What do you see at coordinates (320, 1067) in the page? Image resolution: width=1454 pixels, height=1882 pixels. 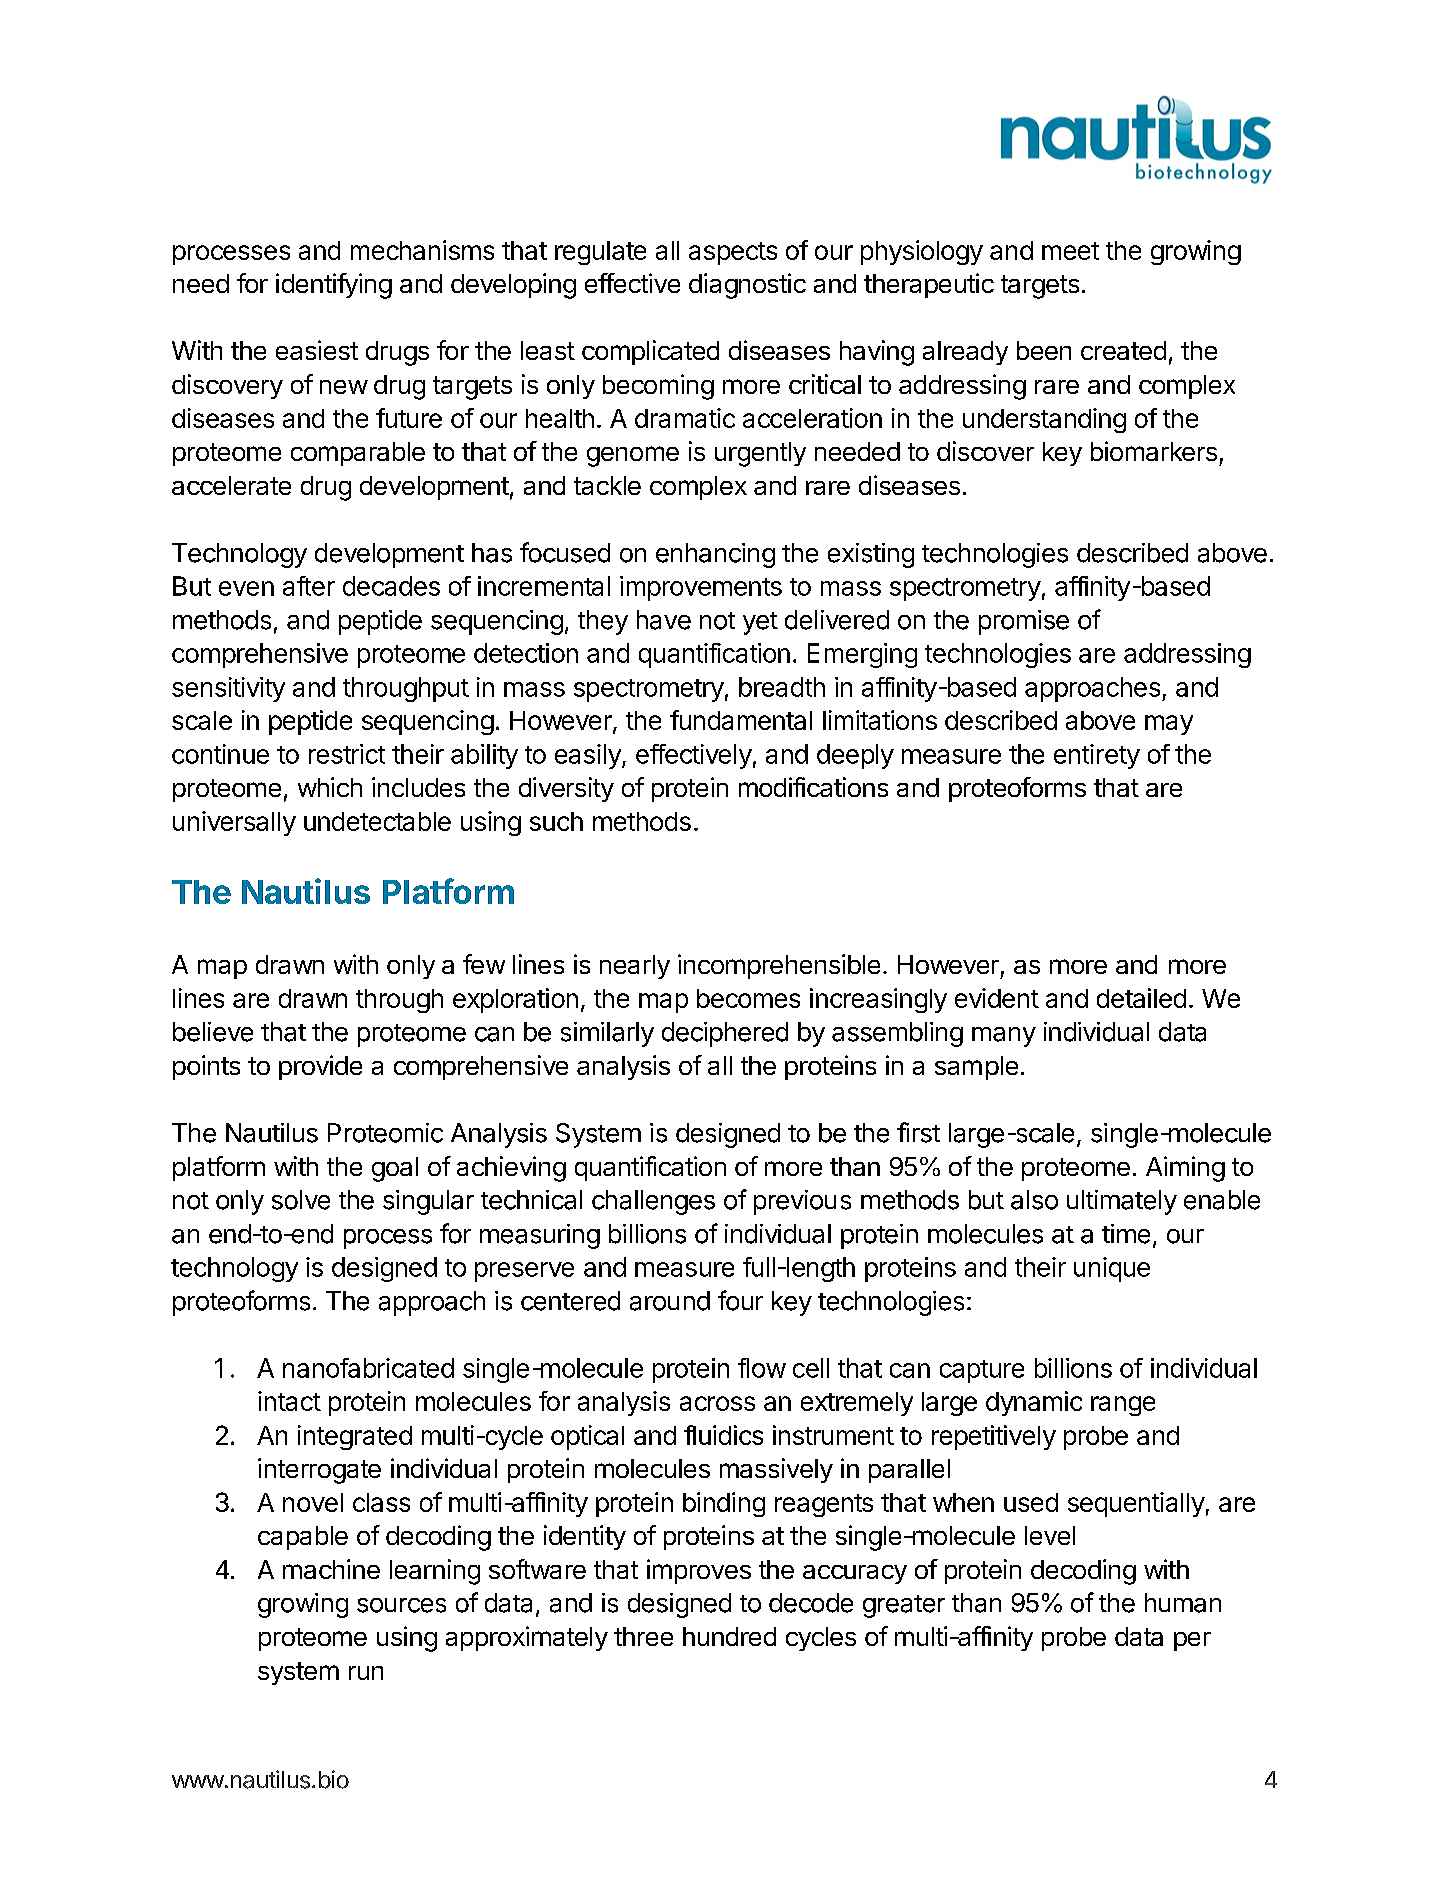 I see `provide` at bounding box center [320, 1067].
